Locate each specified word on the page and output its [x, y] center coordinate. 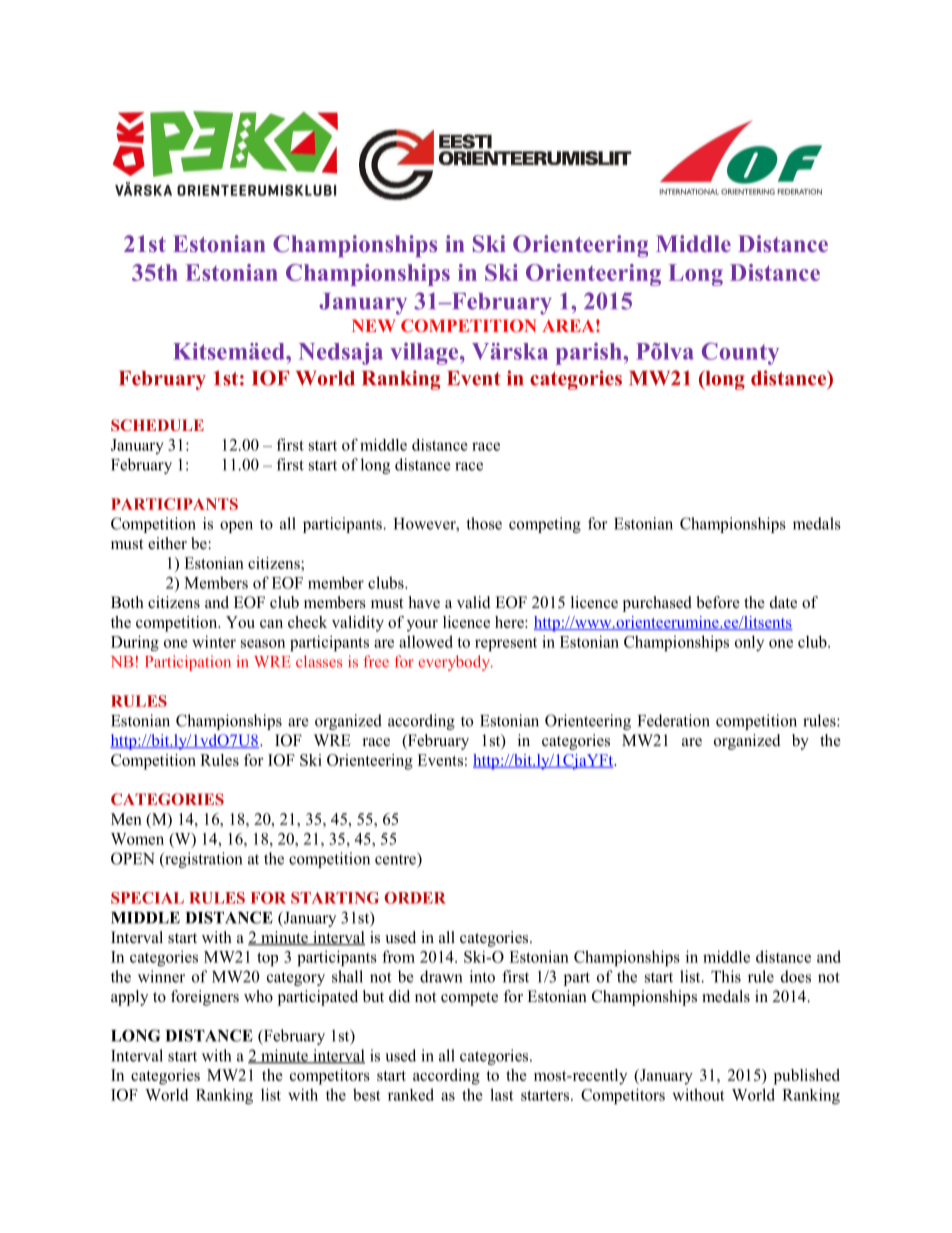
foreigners [205, 998]
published [807, 1077]
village [425, 354]
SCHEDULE [157, 425]
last [502, 1094]
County [740, 353]
